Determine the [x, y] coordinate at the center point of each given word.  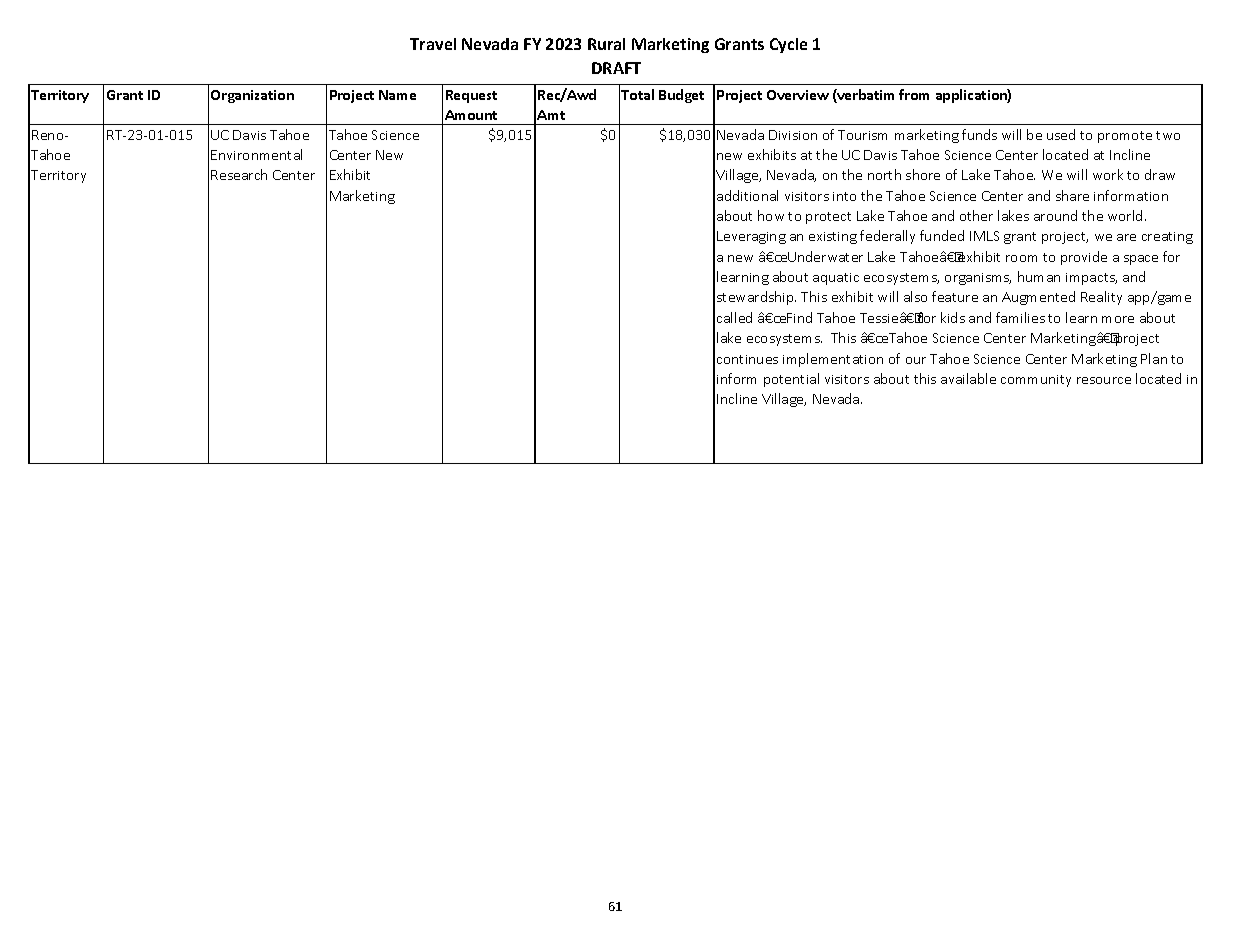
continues [747, 359]
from [914, 94]
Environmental [256, 154]
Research [239, 174]
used [1061, 134]
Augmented [1038, 298]
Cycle [788, 45]
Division [793, 135]
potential [791, 380]
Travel [433, 44]
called [734, 317]
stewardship [756, 298]
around [1055, 215]
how [771, 215]
